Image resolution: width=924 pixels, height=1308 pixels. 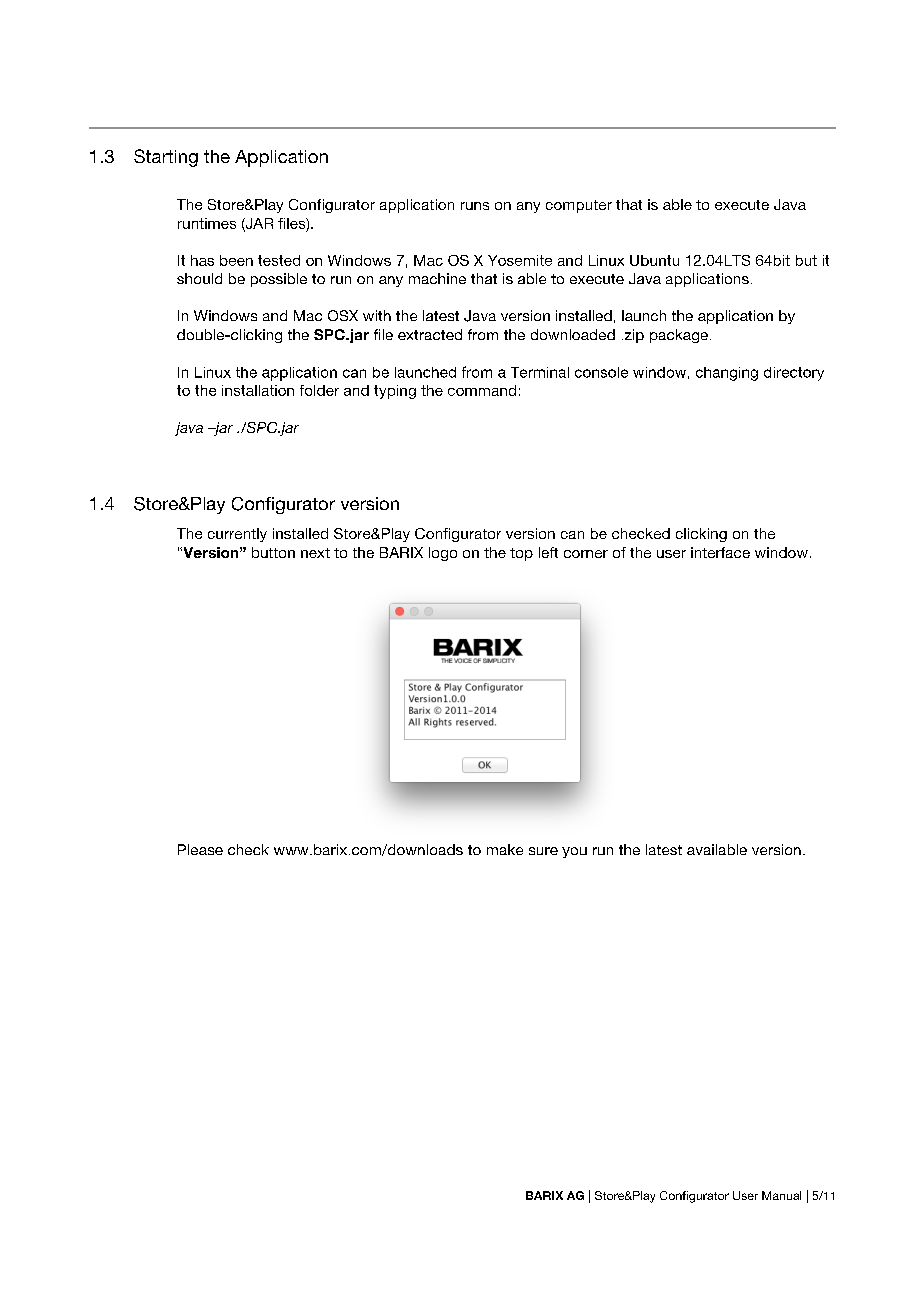 What do you see at coordinates (200, 849) in the screenshot?
I see `Please` at bounding box center [200, 849].
